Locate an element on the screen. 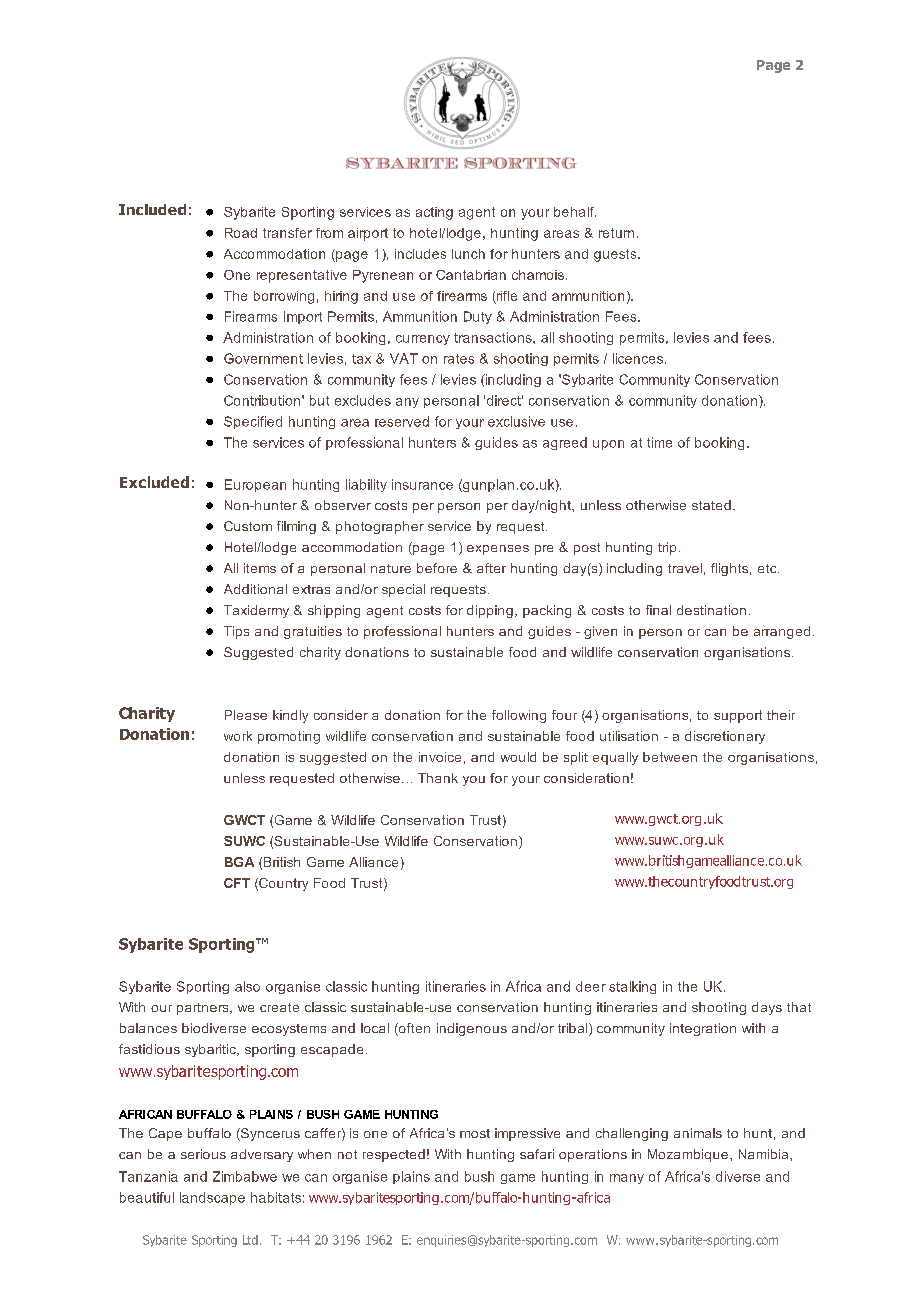 This screenshot has width=924, height=1308. also is located at coordinates (247, 986).
